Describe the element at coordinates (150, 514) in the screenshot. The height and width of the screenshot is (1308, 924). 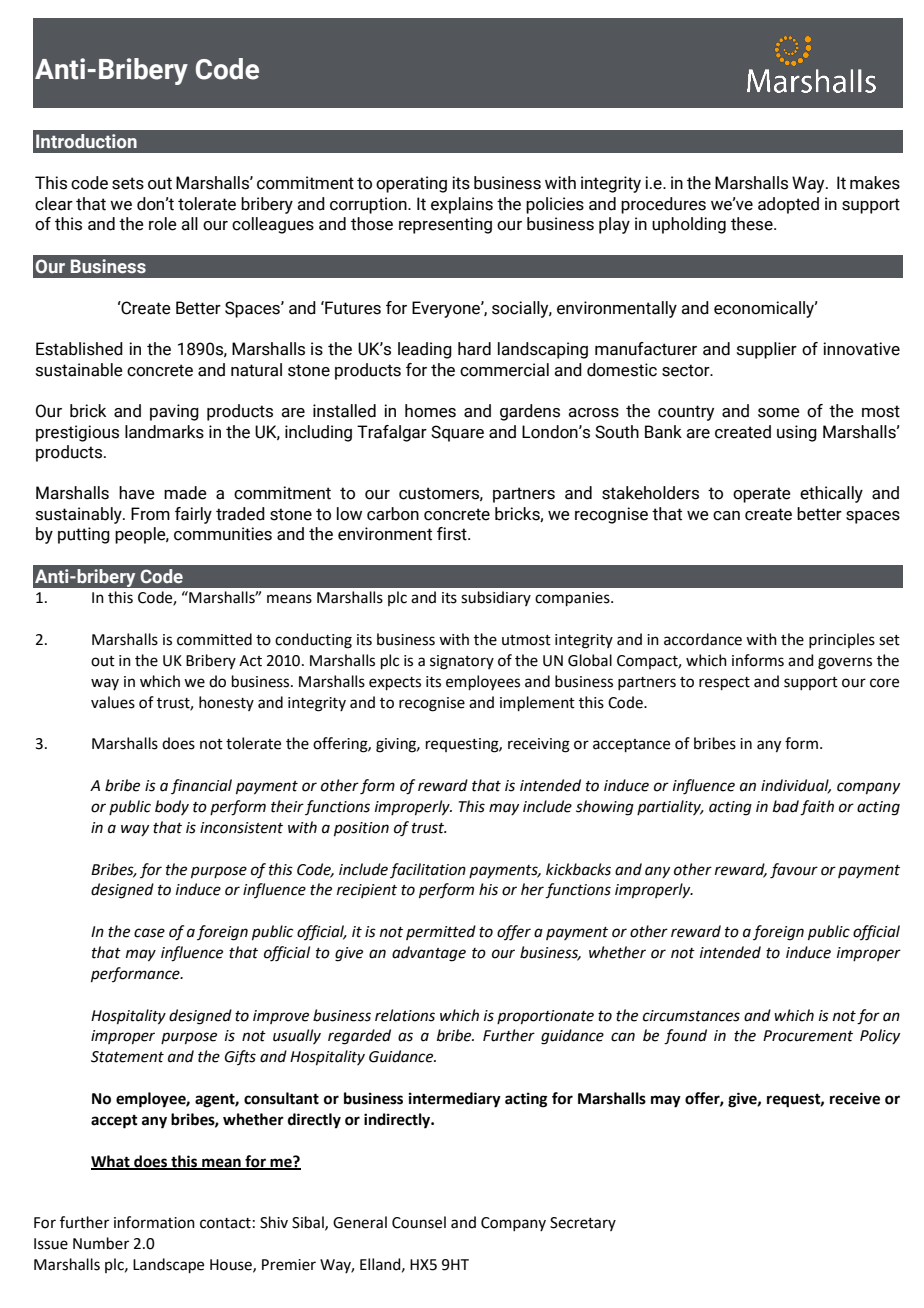
I see `From` at that location.
